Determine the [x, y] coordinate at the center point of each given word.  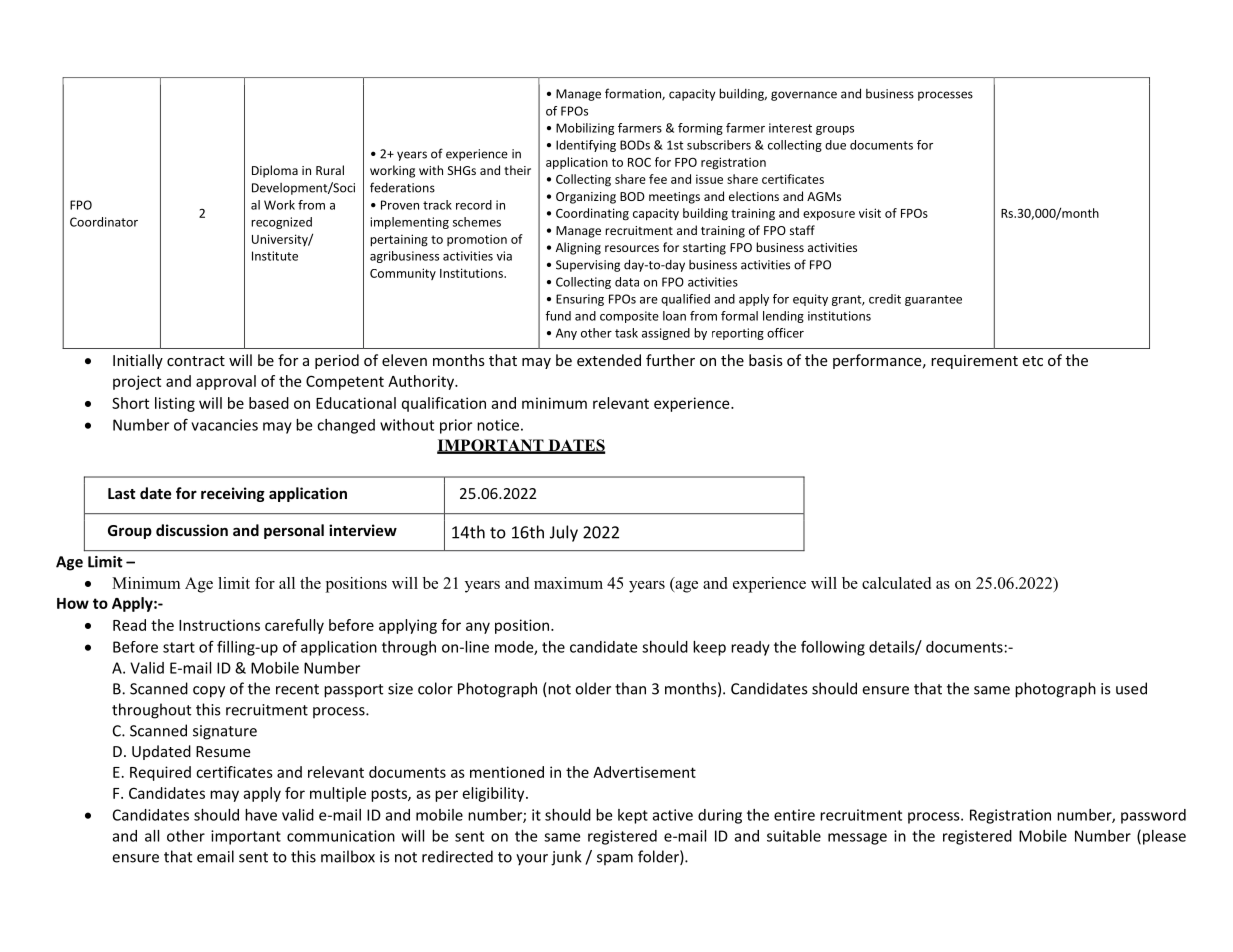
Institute [275, 256]
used [1131, 688]
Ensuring [580, 300]
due [835, 145]
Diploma [275, 171]
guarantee [933, 300]
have [261, 815]
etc [1032, 361]
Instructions [219, 625]
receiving [233, 494]
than [630, 688]
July [564, 533]
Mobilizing [585, 129]
